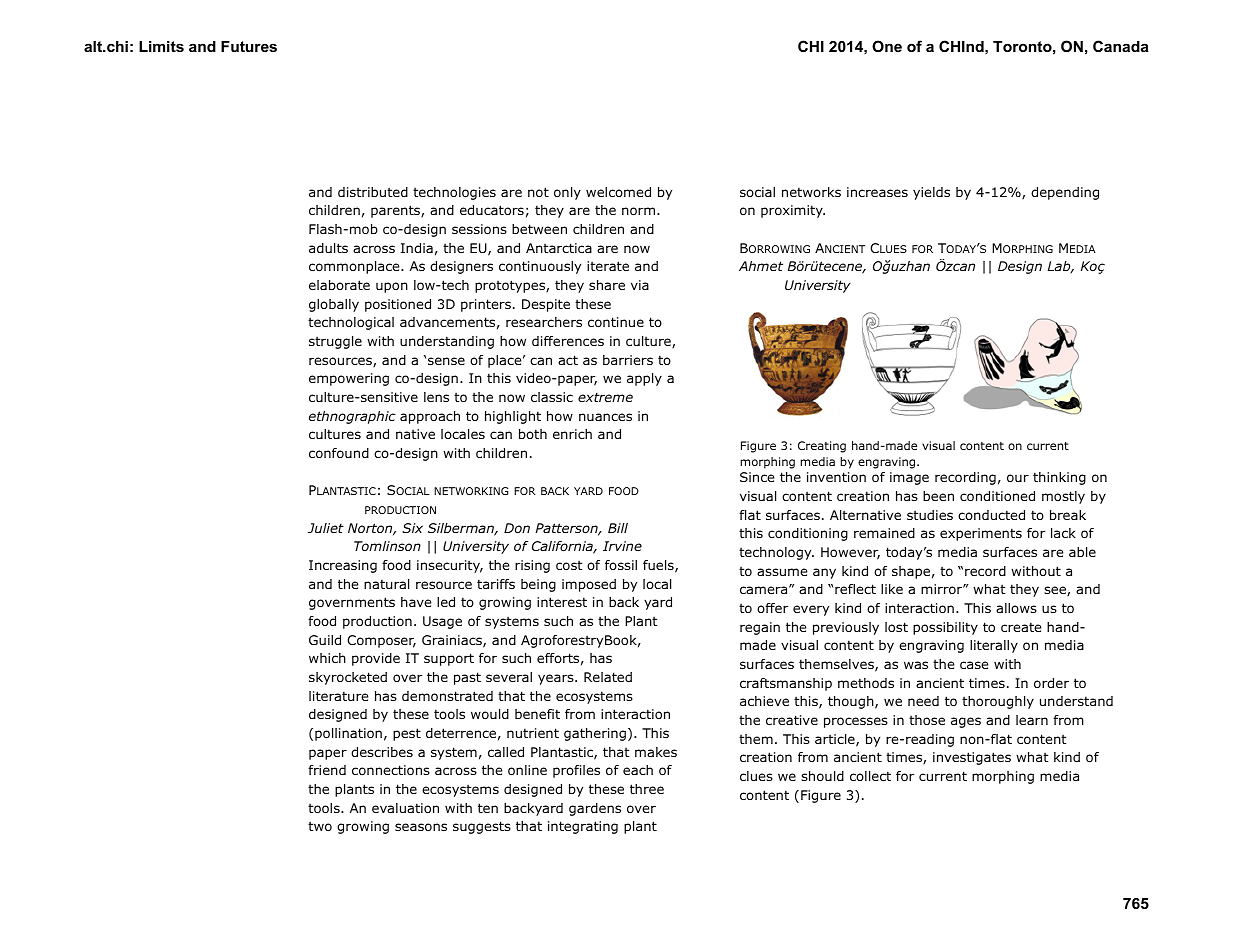 Image resolution: width=1233 pixels, height=952 pixels. What do you see at coordinates (622, 546) in the image?
I see `Irvine` at bounding box center [622, 546].
